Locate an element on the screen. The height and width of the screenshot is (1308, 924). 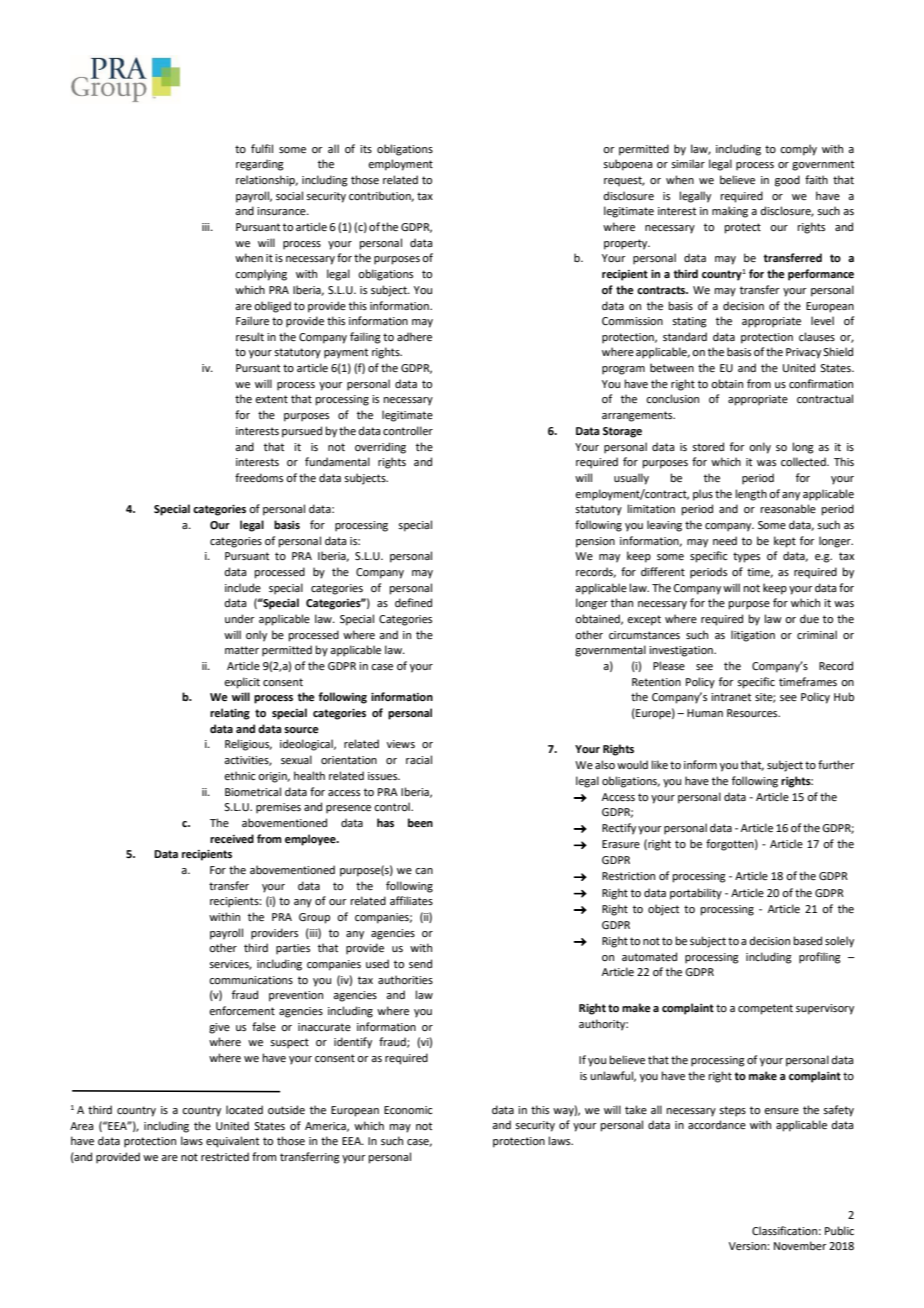
Economic is located at coordinates (408, 1110).
